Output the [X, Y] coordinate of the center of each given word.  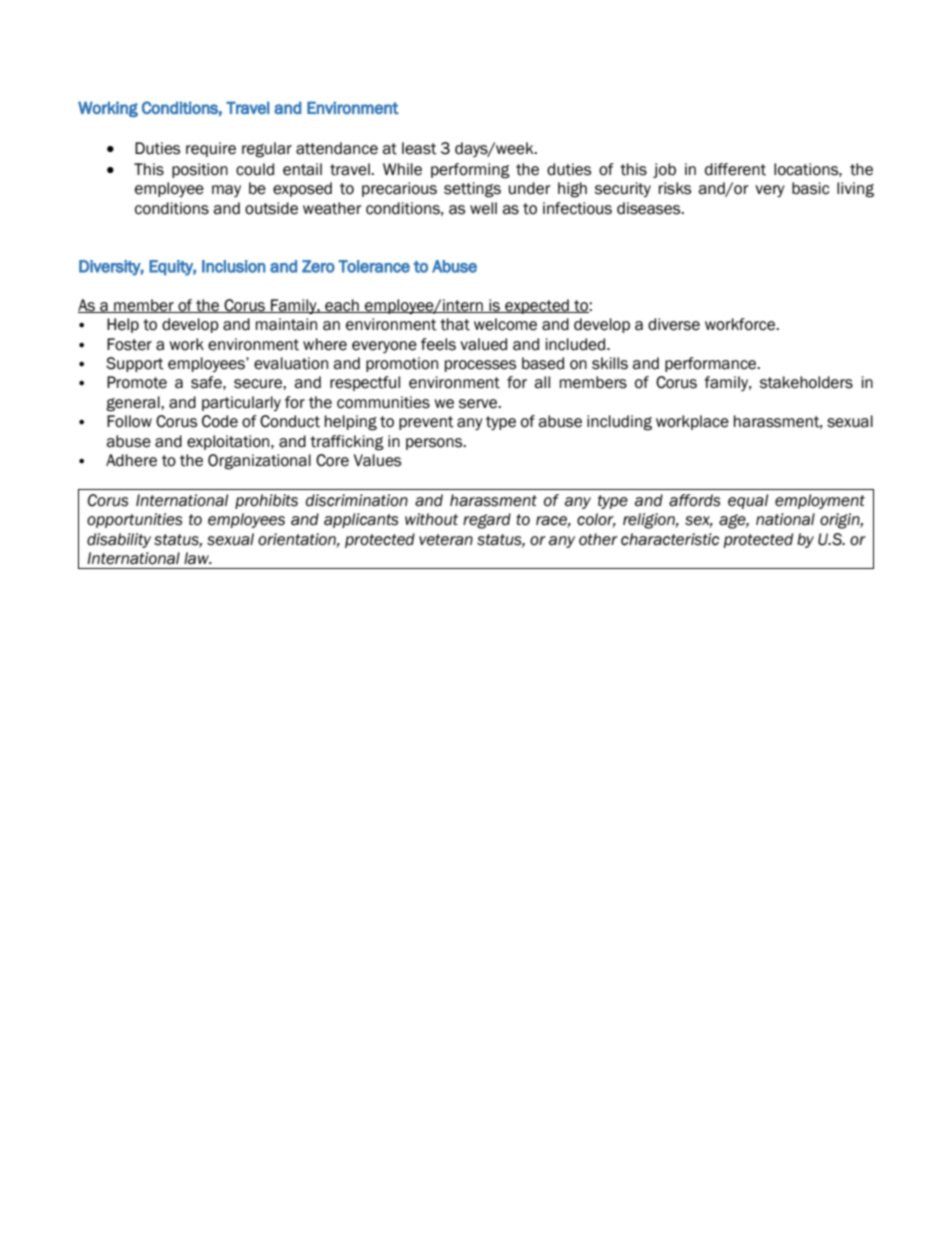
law [197, 558]
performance [712, 364]
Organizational [259, 462]
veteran [446, 540]
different [735, 169]
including [619, 423]
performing [470, 171]
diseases [650, 208]
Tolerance [374, 266]
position [200, 170]
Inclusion [234, 266]
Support [135, 364]
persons [435, 444]
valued [483, 344]
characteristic [670, 539]
